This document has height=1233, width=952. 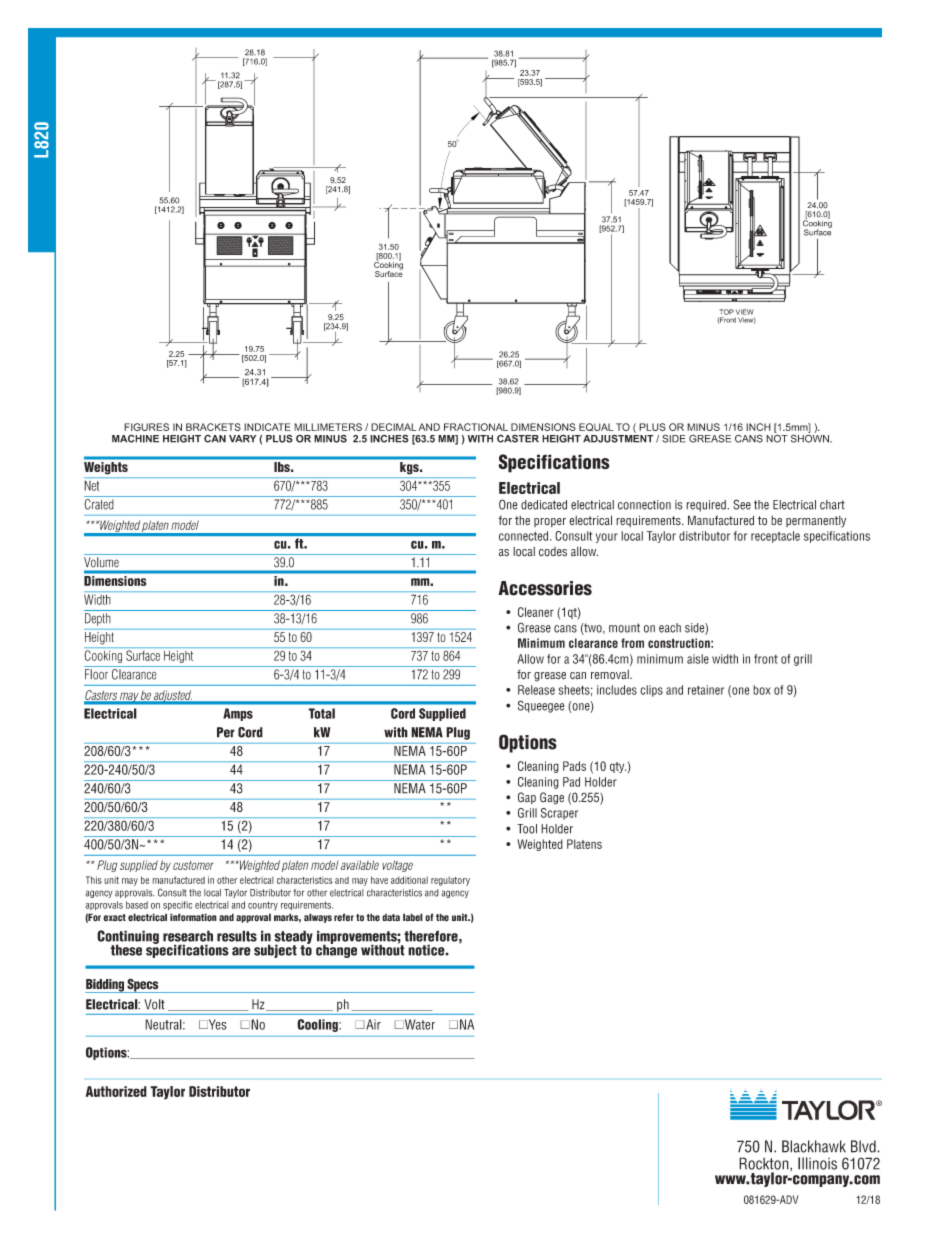 What do you see at coordinates (99, 504) in the document?
I see `Crated` at bounding box center [99, 504].
